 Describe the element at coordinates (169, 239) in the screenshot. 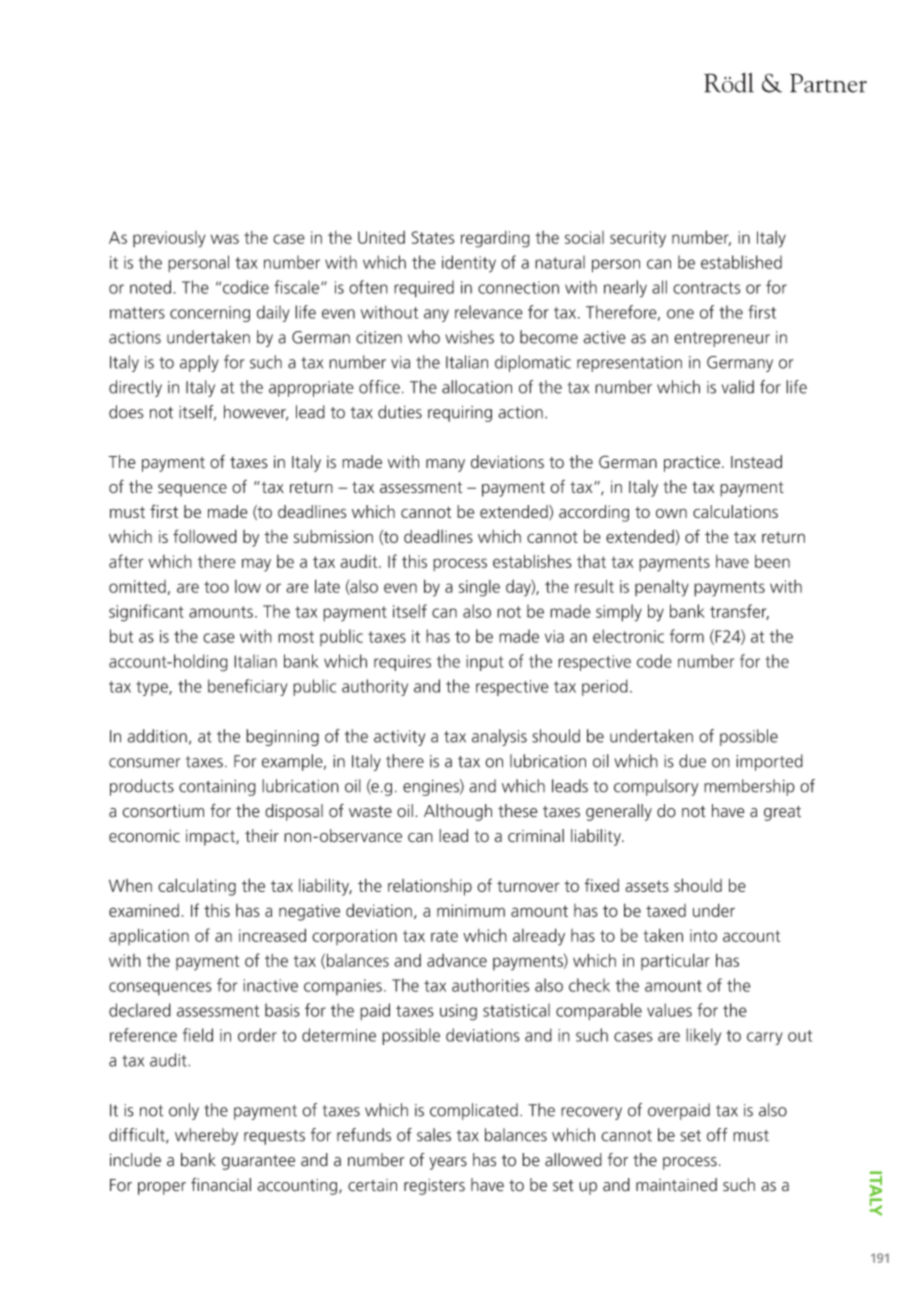

I see `previously` at that location.
